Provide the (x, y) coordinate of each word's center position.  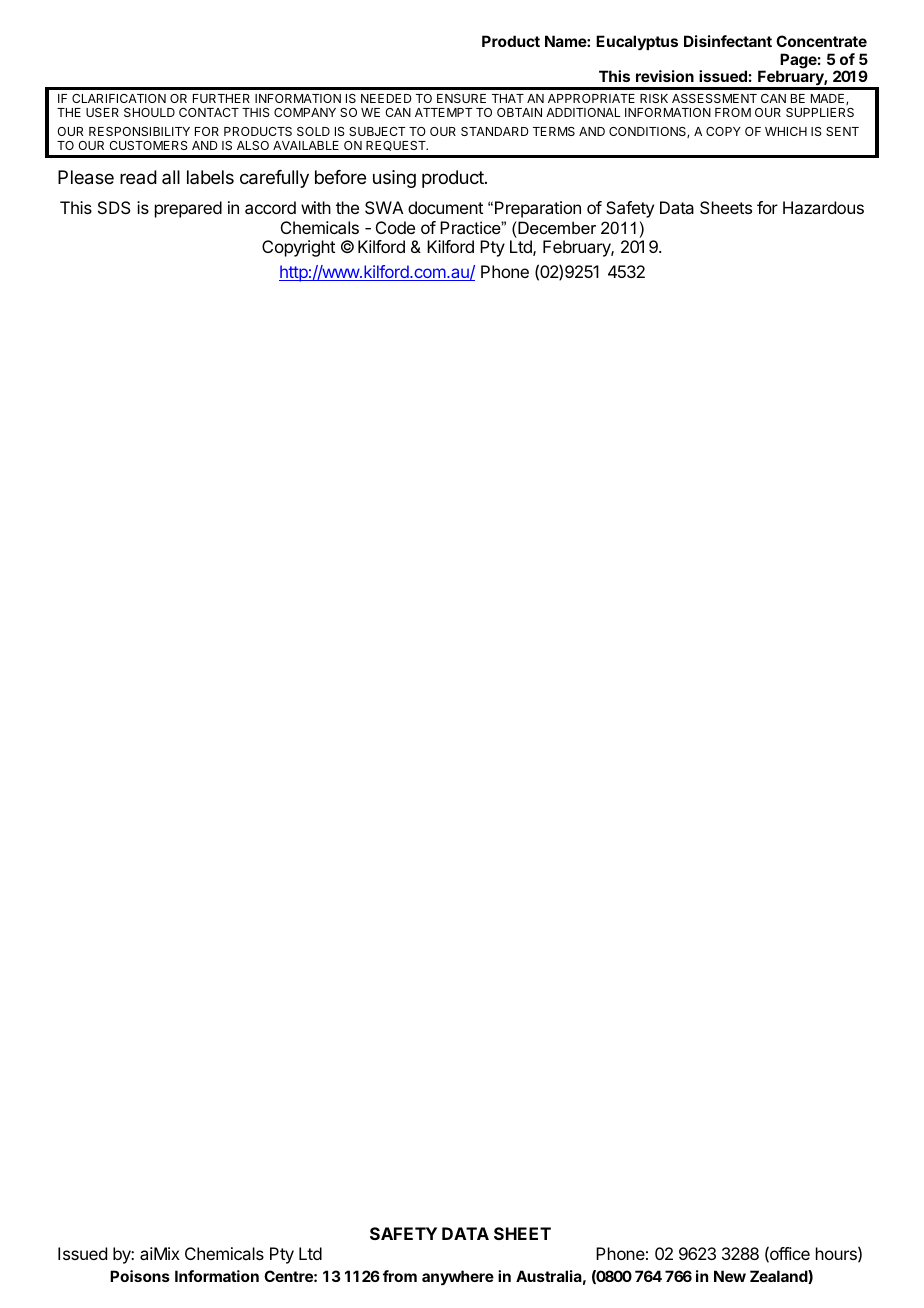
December (556, 227)
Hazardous (823, 207)
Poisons (140, 1276)
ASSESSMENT (714, 98)
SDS (114, 207)
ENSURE (461, 98)
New (730, 1276)
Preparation (538, 209)
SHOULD (149, 112)
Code (395, 227)
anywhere (458, 1277)
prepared (188, 209)
